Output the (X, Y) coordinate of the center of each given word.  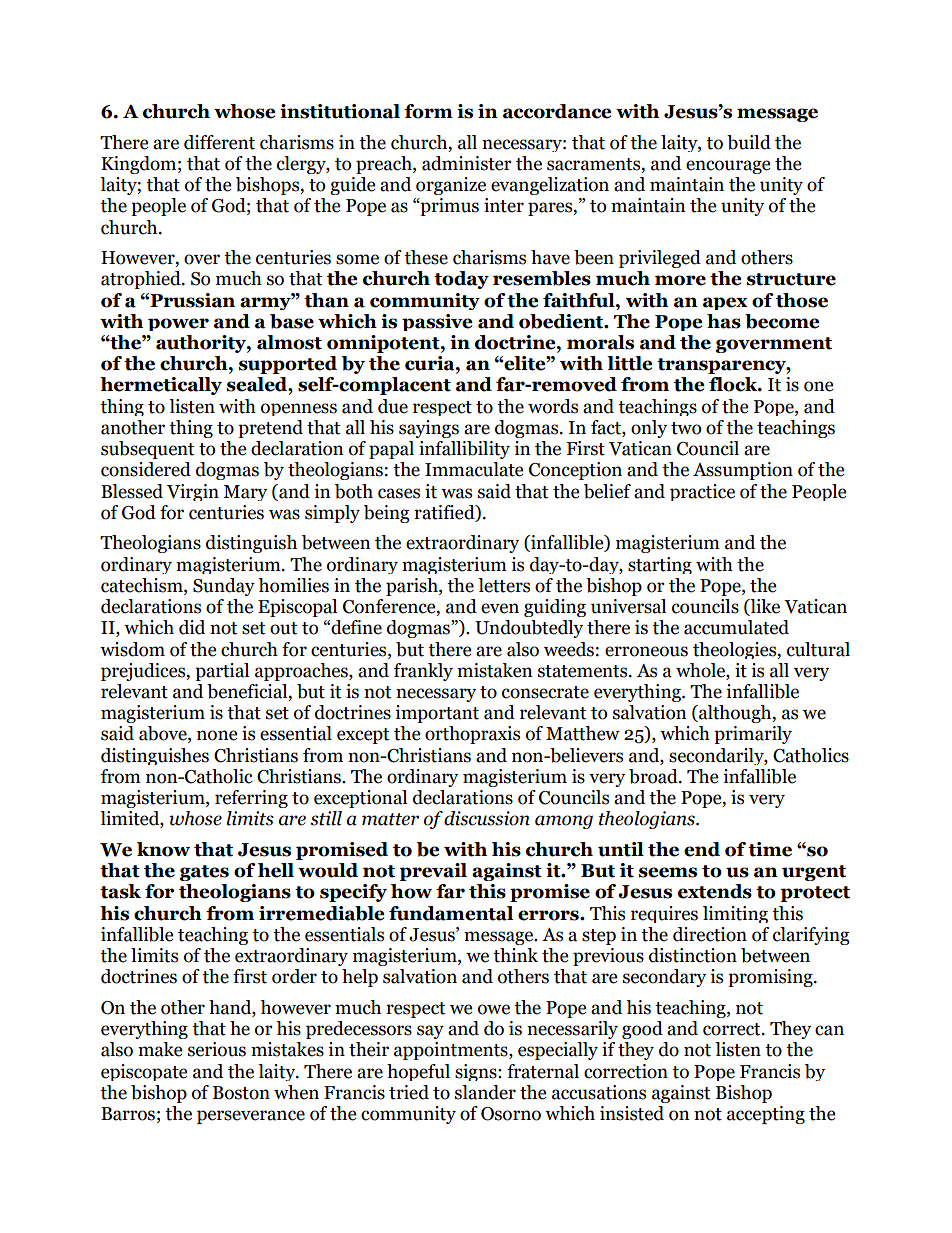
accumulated (736, 627)
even (500, 608)
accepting (766, 1115)
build (749, 142)
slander (485, 1092)
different (219, 142)
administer (467, 163)
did (192, 627)
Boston (241, 1093)
